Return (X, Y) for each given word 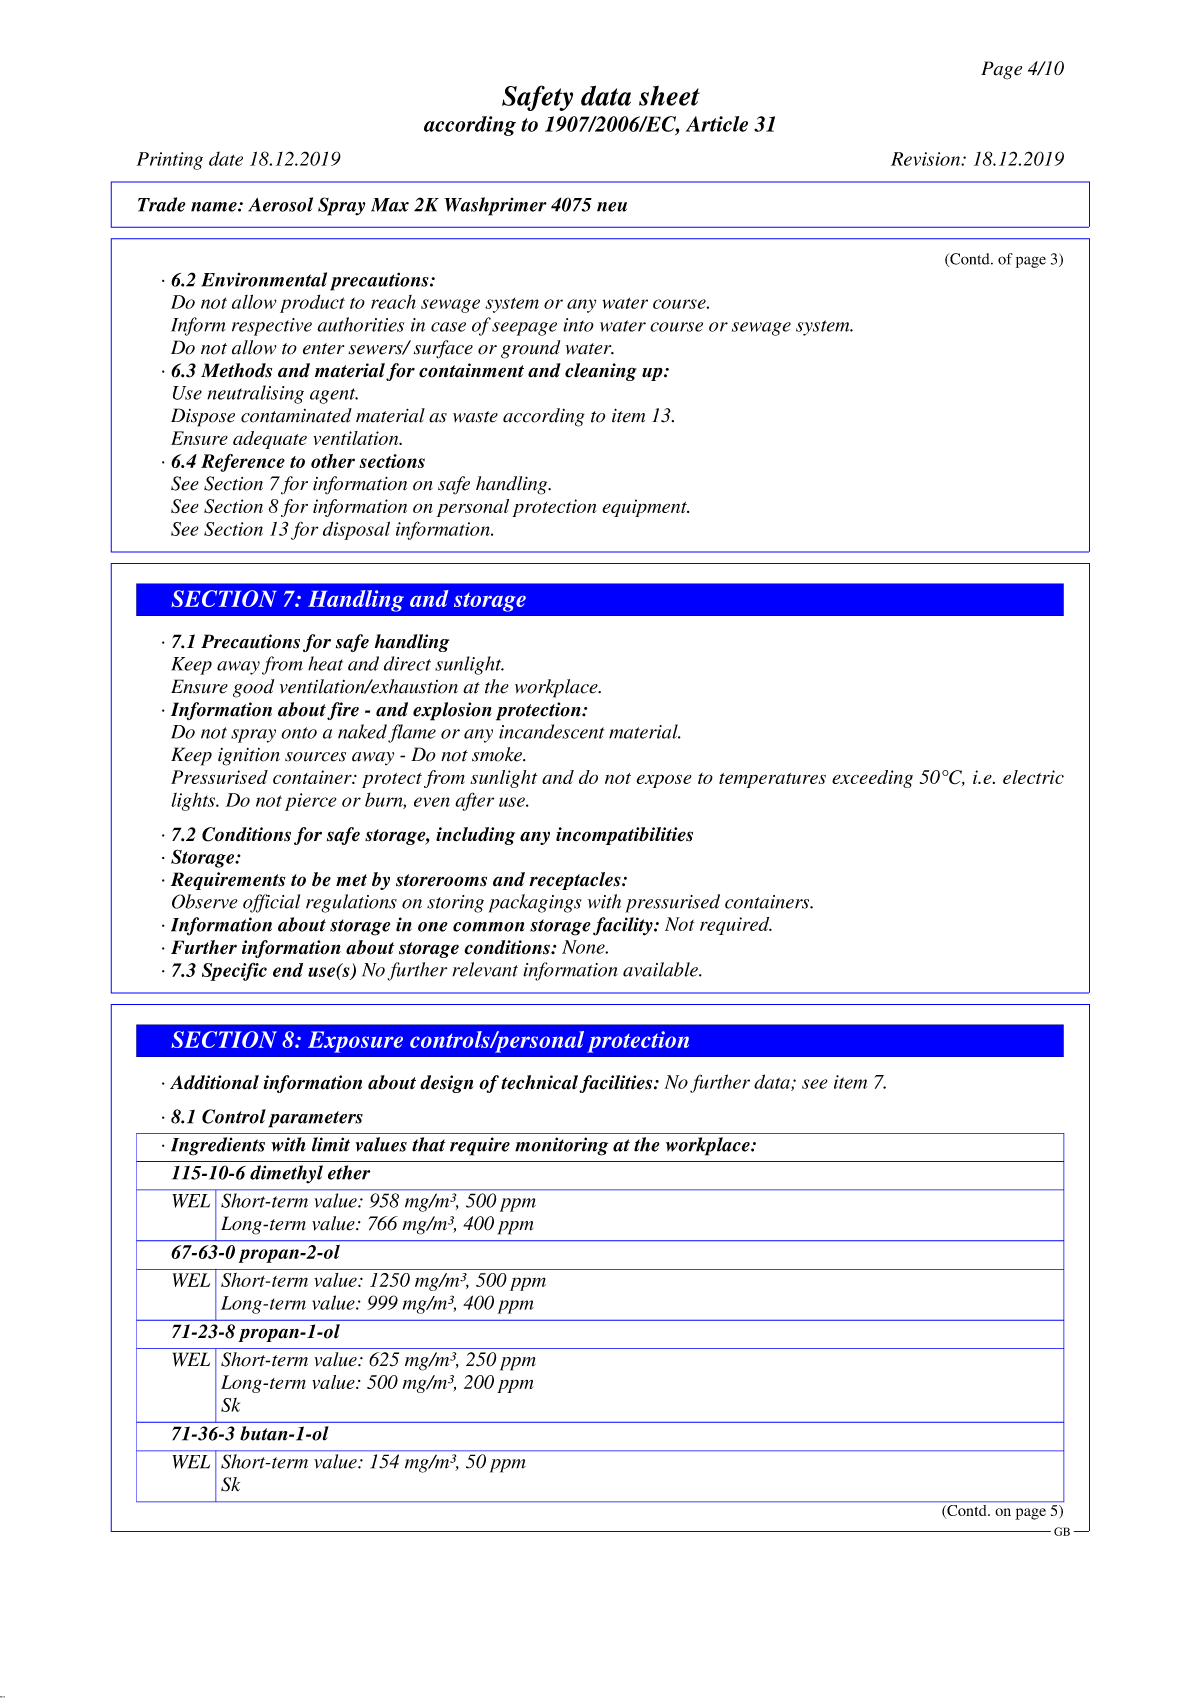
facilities (617, 1084)
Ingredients (218, 1146)
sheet (669, 96)
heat (325, 663)
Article (717, 124)
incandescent (552, 731)
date (226, 158)
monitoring (561, 1146)
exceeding (872, 779)
